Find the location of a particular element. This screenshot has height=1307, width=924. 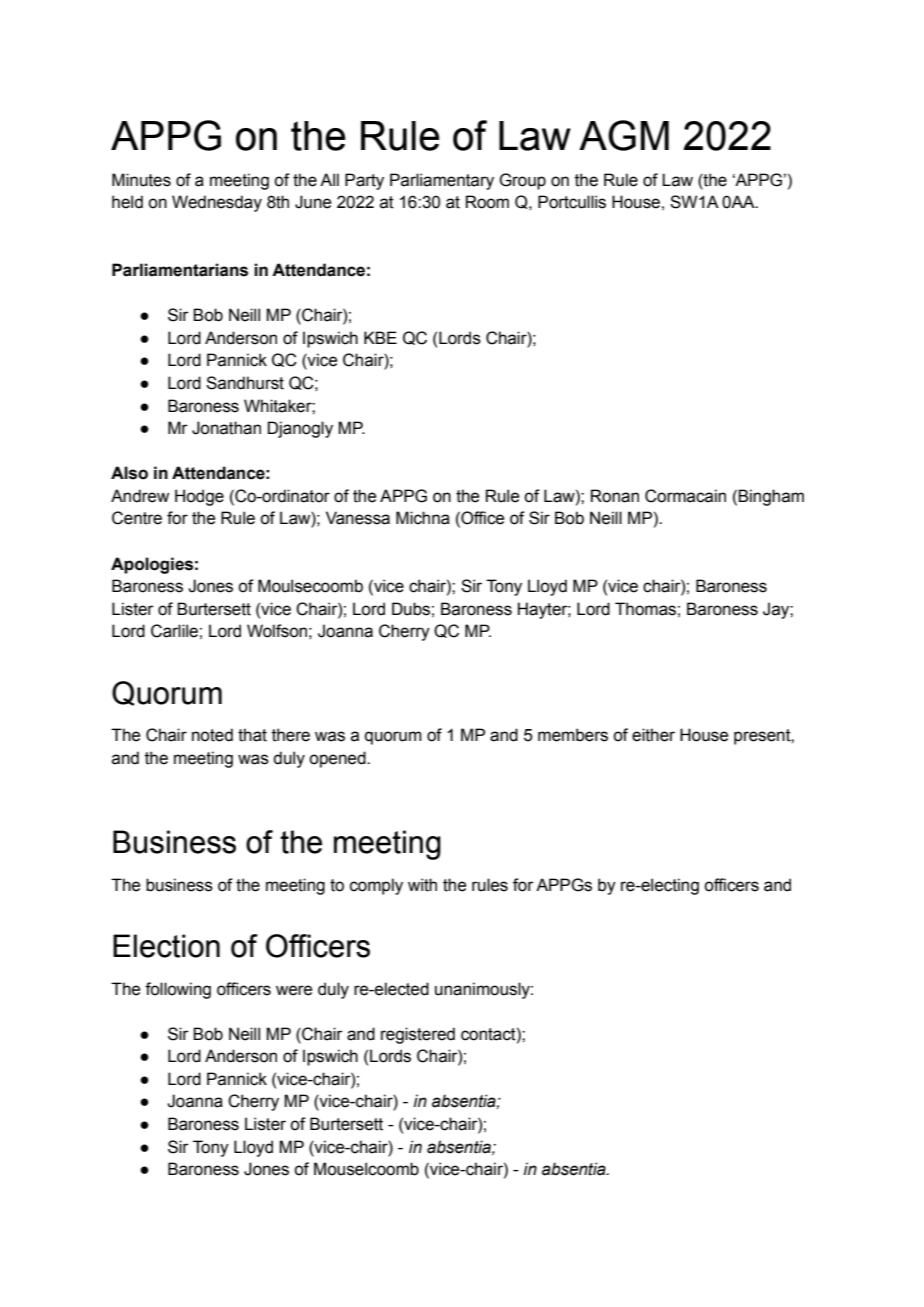

noted is located at coordinates (212, 735).
